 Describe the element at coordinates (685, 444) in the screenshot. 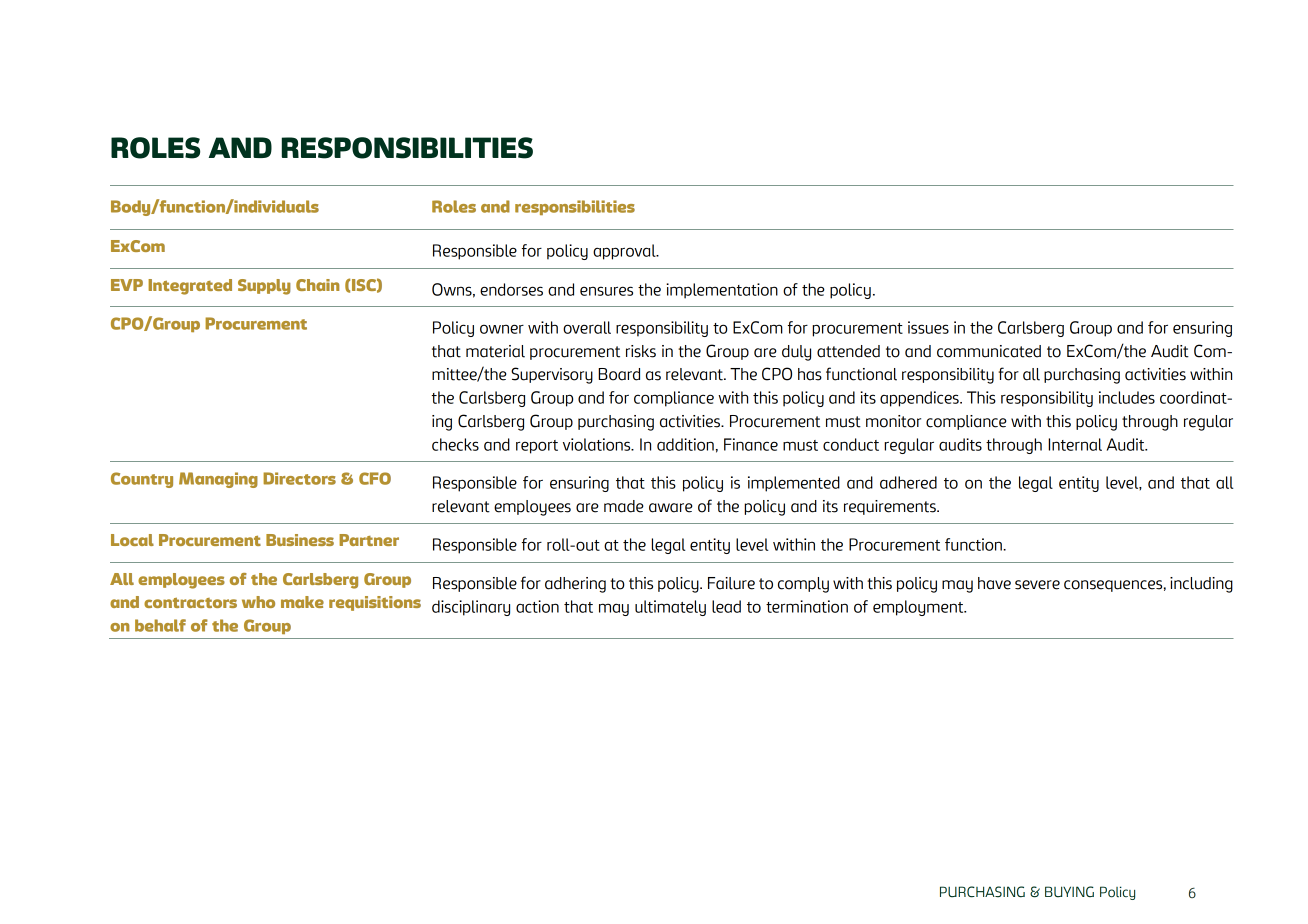

I see `addition` at that location.
